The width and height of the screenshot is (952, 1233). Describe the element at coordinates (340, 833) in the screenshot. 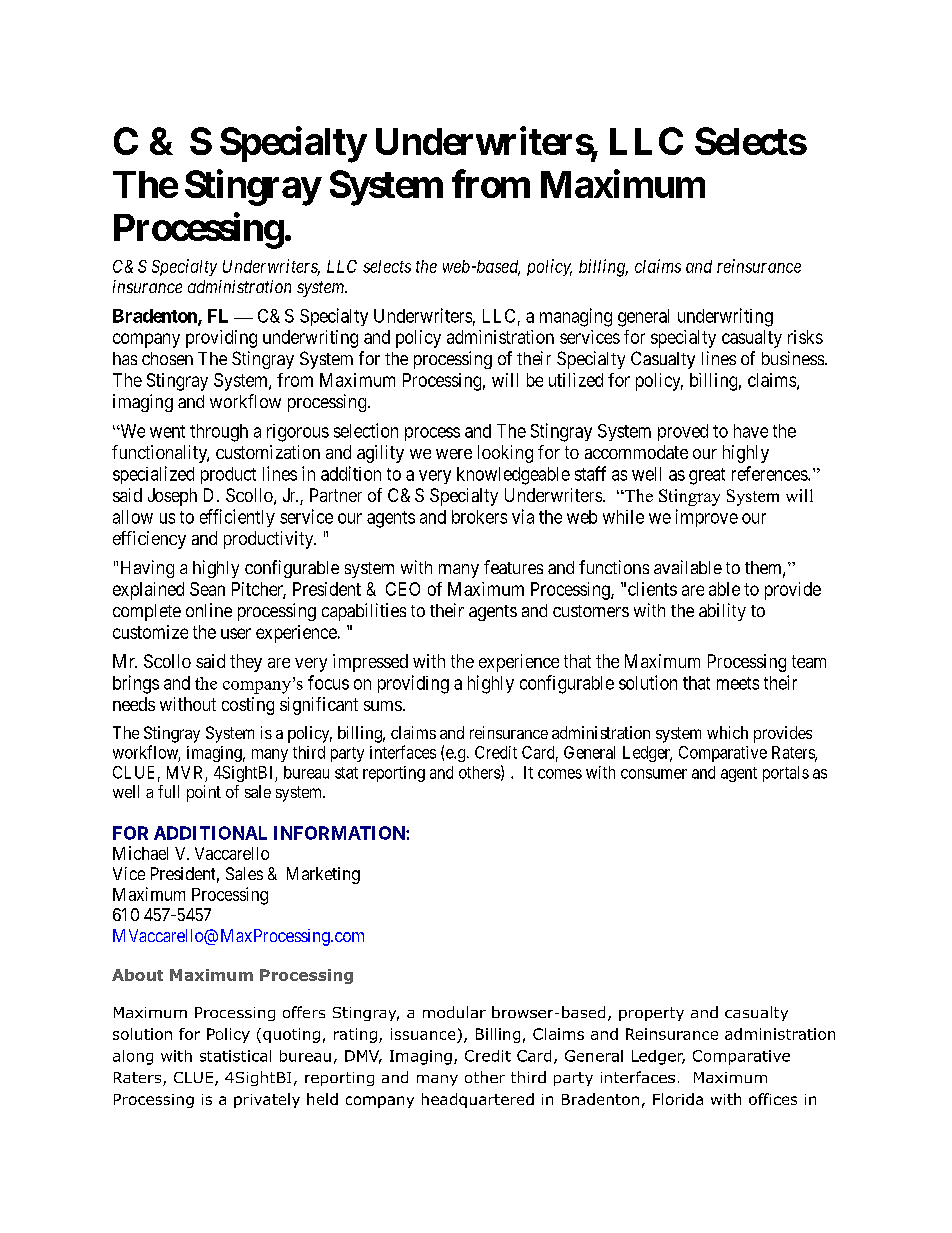

I see `INFORMATION` at that location.
